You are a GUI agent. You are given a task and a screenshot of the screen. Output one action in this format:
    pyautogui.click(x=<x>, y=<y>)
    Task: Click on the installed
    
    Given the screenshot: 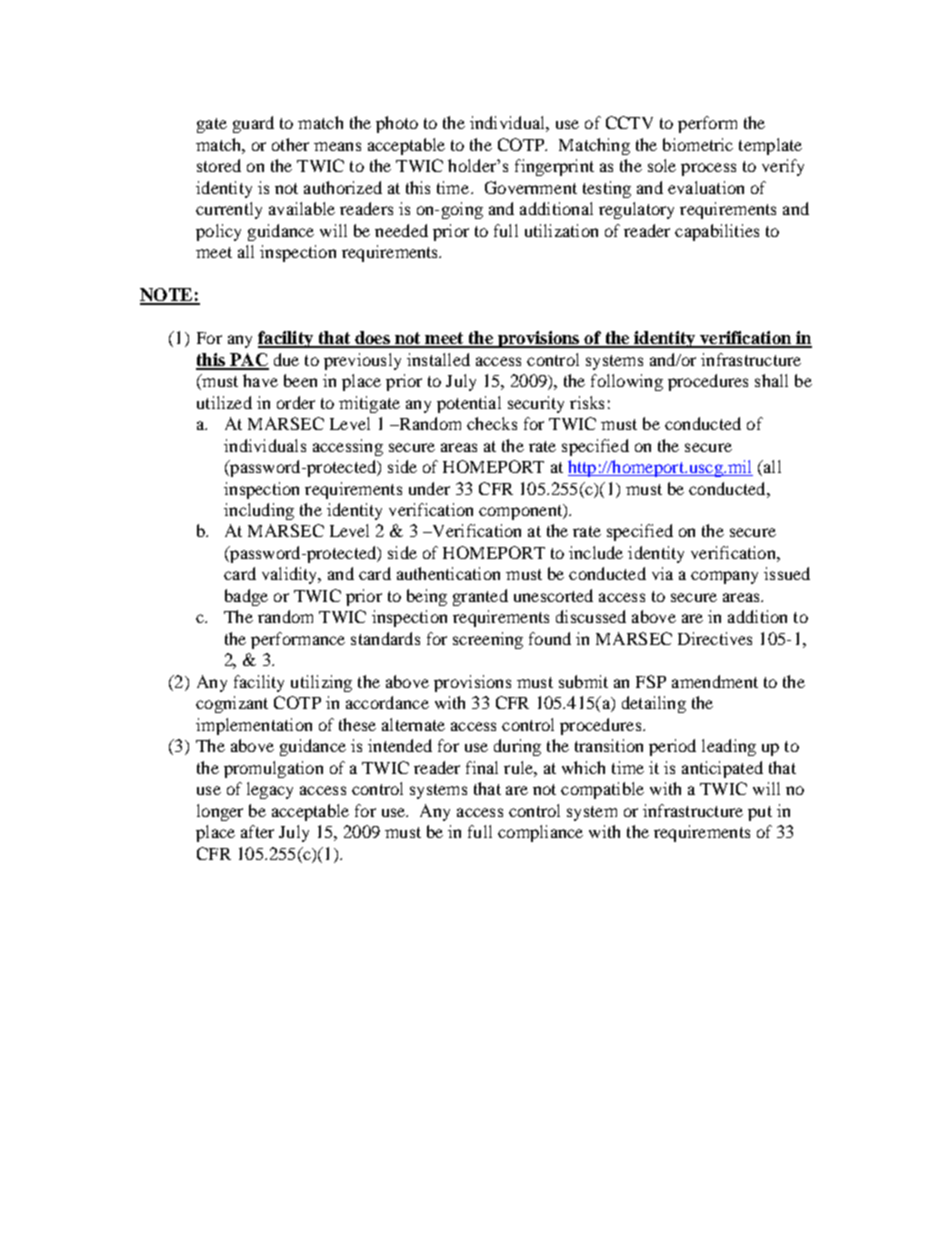 What is the action you would take?
    pyautogui.click(x=438, y=359)
